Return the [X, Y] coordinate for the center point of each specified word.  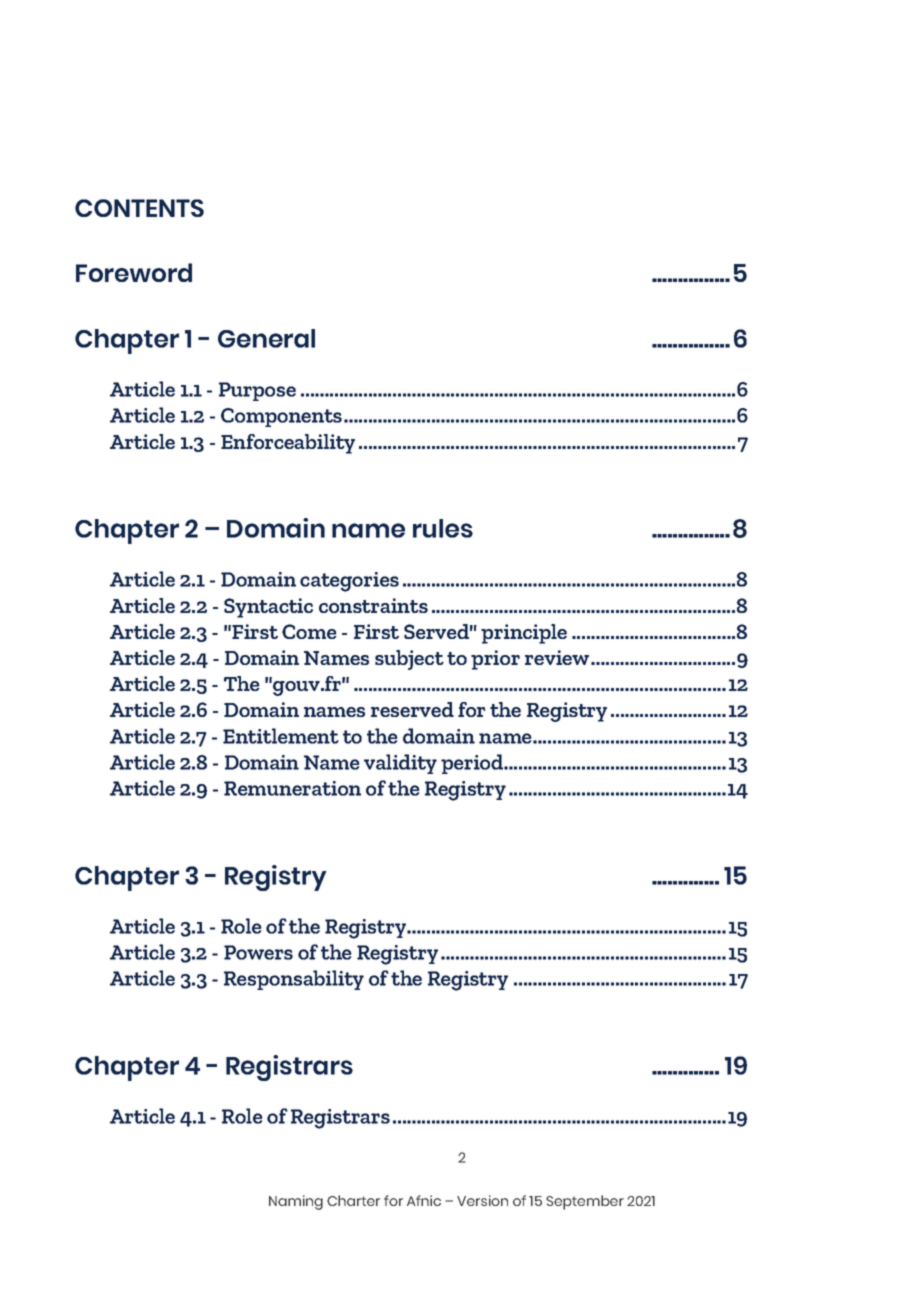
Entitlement [281, 736]
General [266, 338]
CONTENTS [139, 208]
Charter [353, 1200]
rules [443, 528]
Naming [296, 1202]
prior [495, 660]
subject [409, 660]
